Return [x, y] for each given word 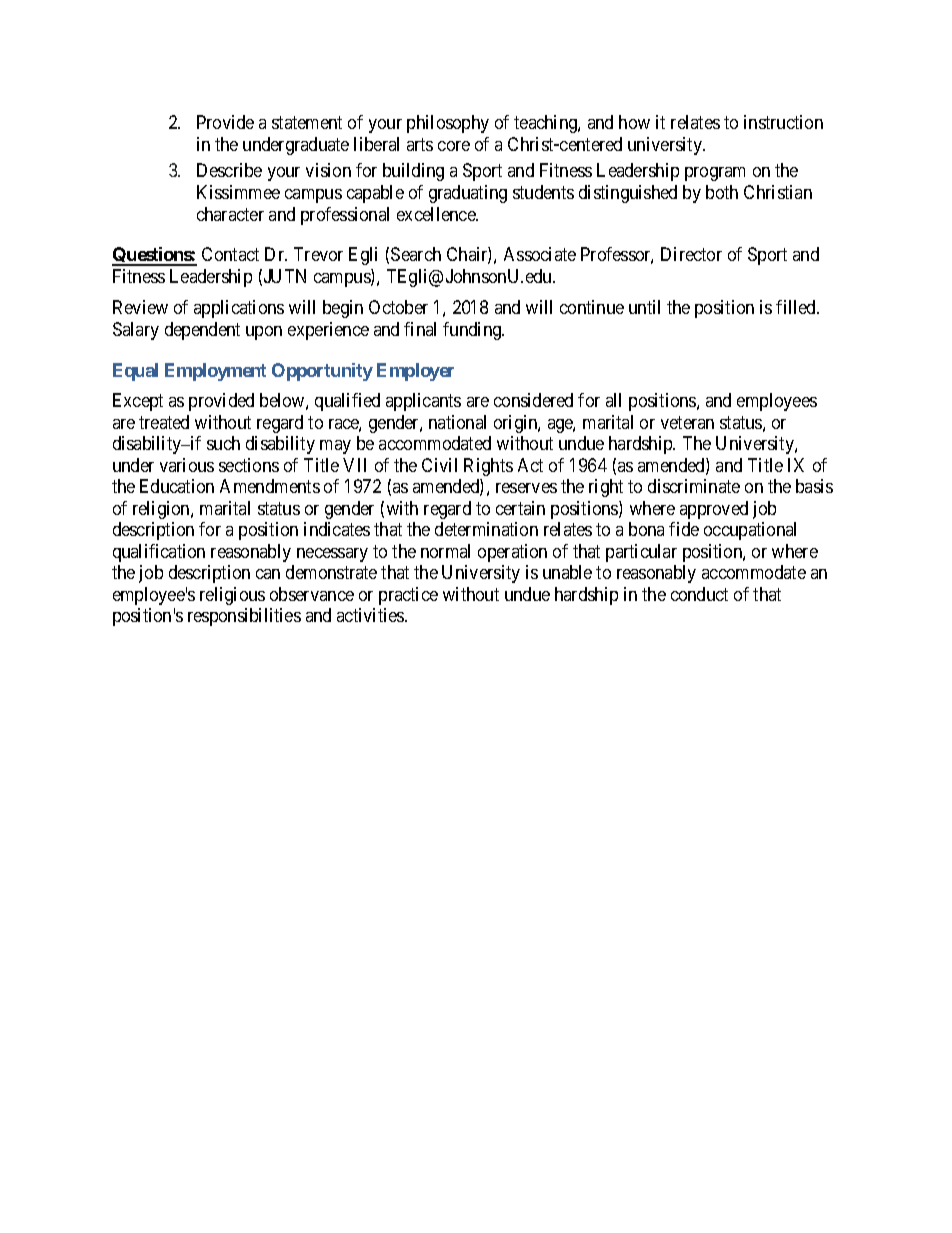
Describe [229, 170]
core [454, 146]
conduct [699, 594]
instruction [783, 122]
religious [232, 596]
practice [408, 596]
